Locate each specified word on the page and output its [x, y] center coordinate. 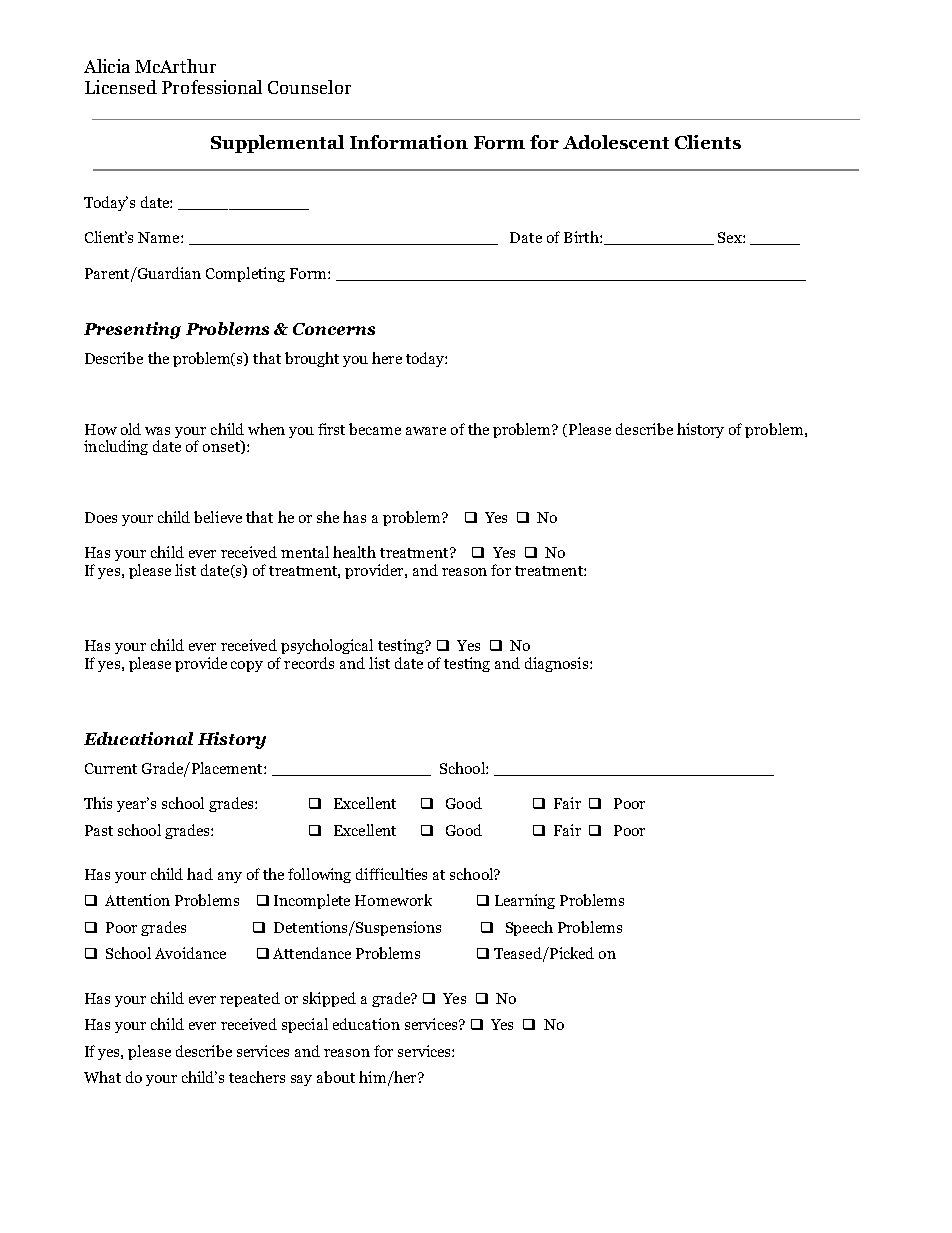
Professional [212, 87]
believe [218, 517]
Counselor [309, 87]
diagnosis [558, 664]
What [102, 1077]
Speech [529, 928]
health [354, 552]
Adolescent [616, 142]
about [336, 1077]
